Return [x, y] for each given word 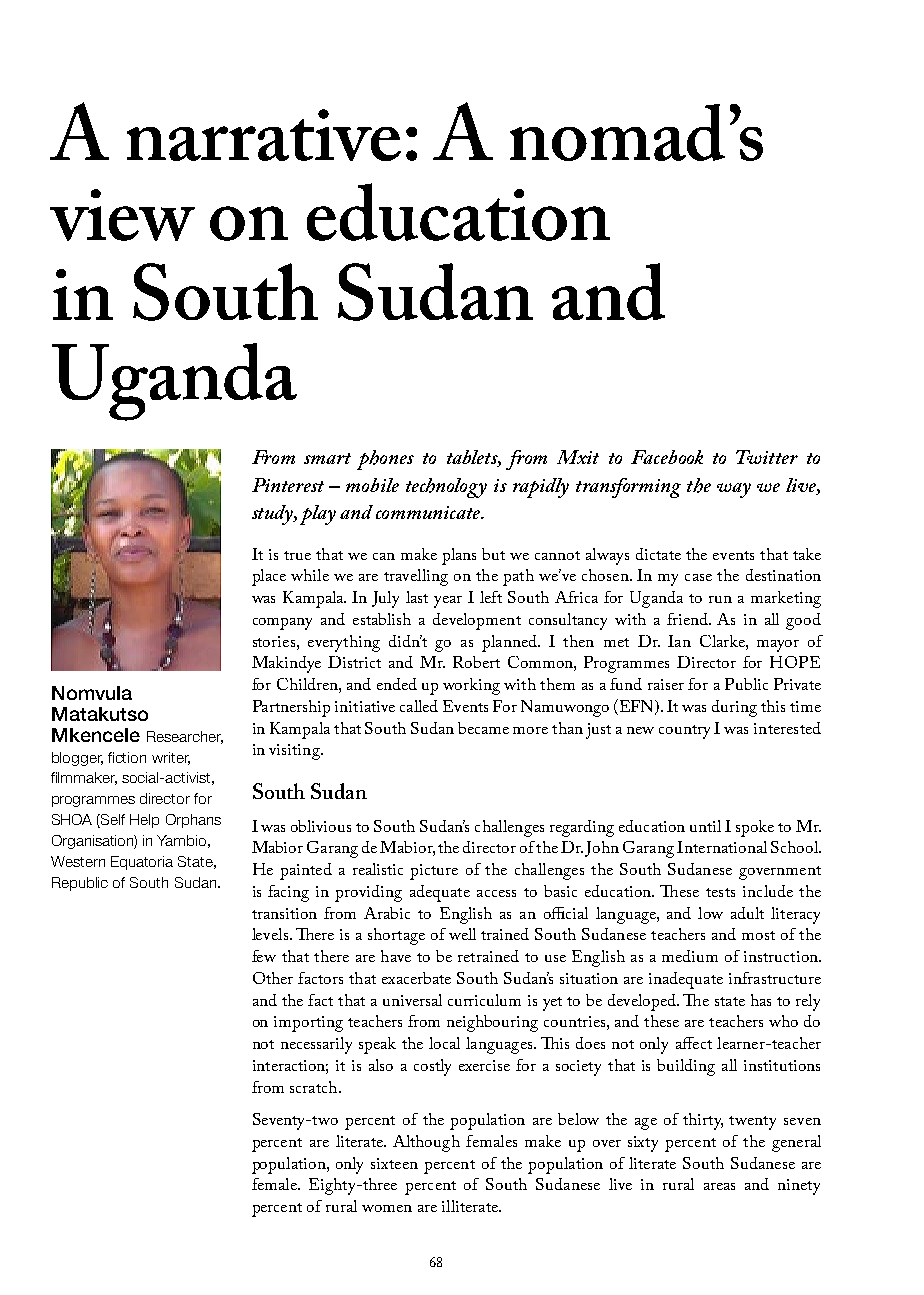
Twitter [767, 457]
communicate [429, 512]
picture [434, 872]
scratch [315, 1087]
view [122, 215]
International [722, 847]
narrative [264, 135]
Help [144, 821]
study [274, 515]
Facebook [667, 457]
